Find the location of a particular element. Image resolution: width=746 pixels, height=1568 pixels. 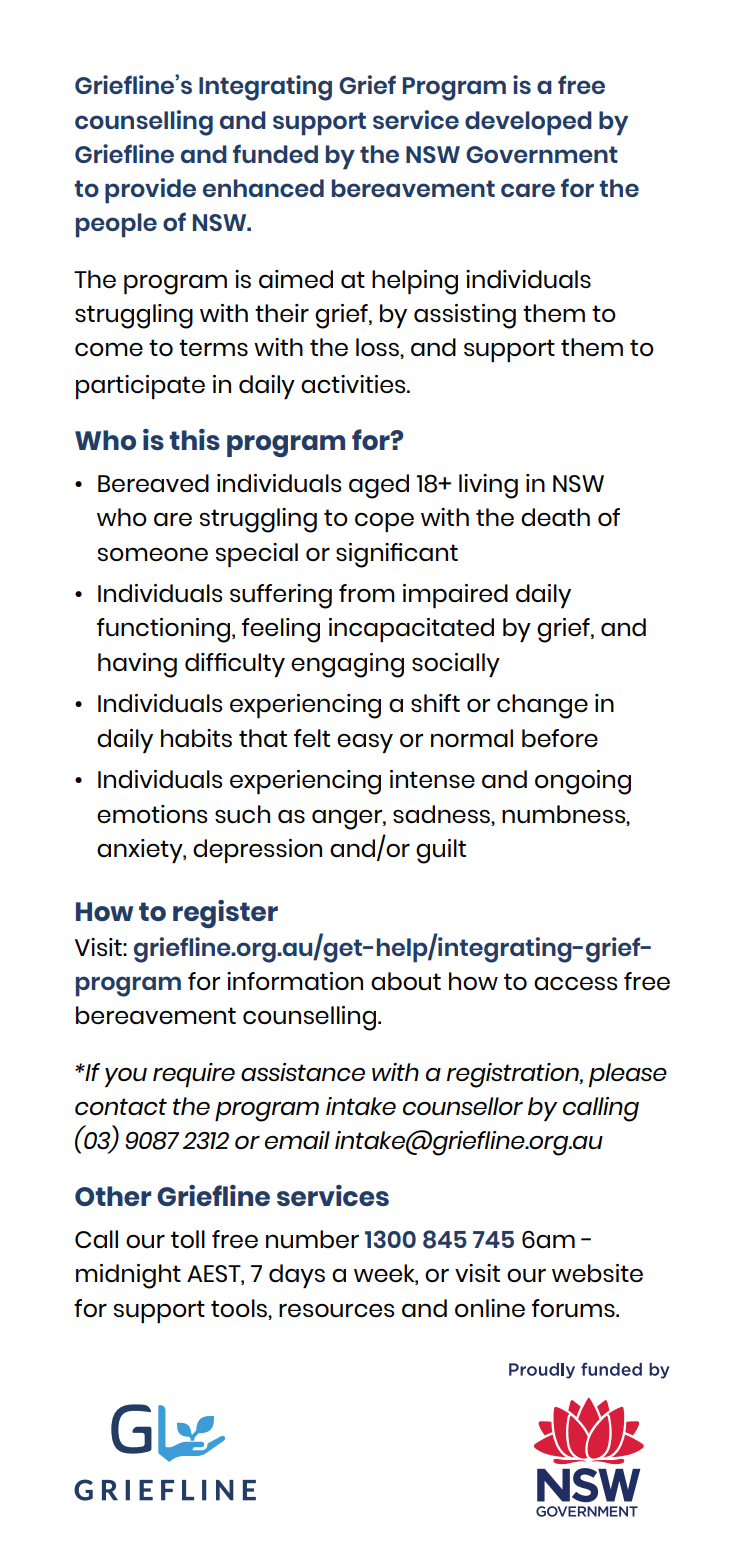

funded is located at coordinates (275, 153).
